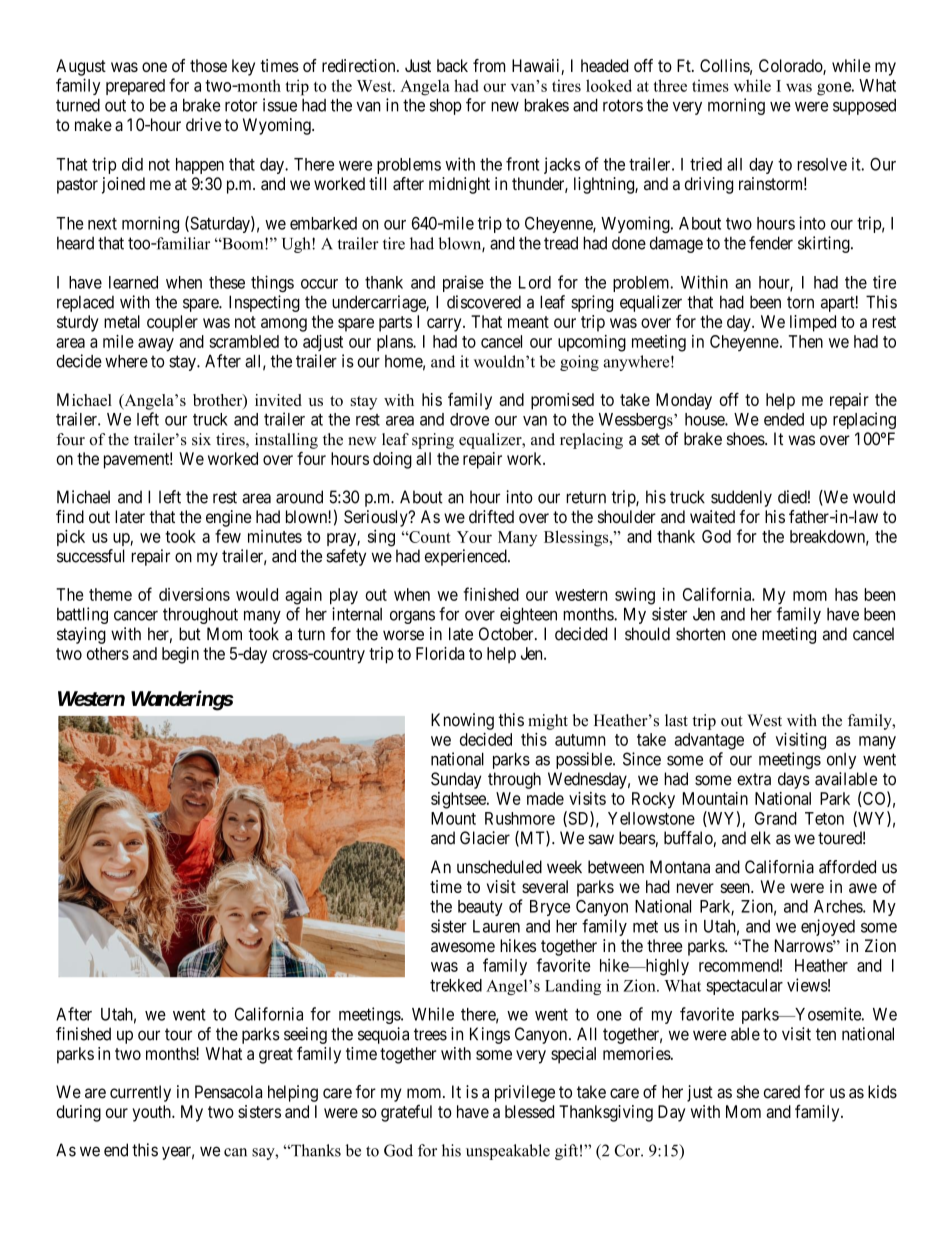 This image has height=1233, width=952. Describe the element at coordinates (135, 87) in the image. I see `prepared` at that location.
